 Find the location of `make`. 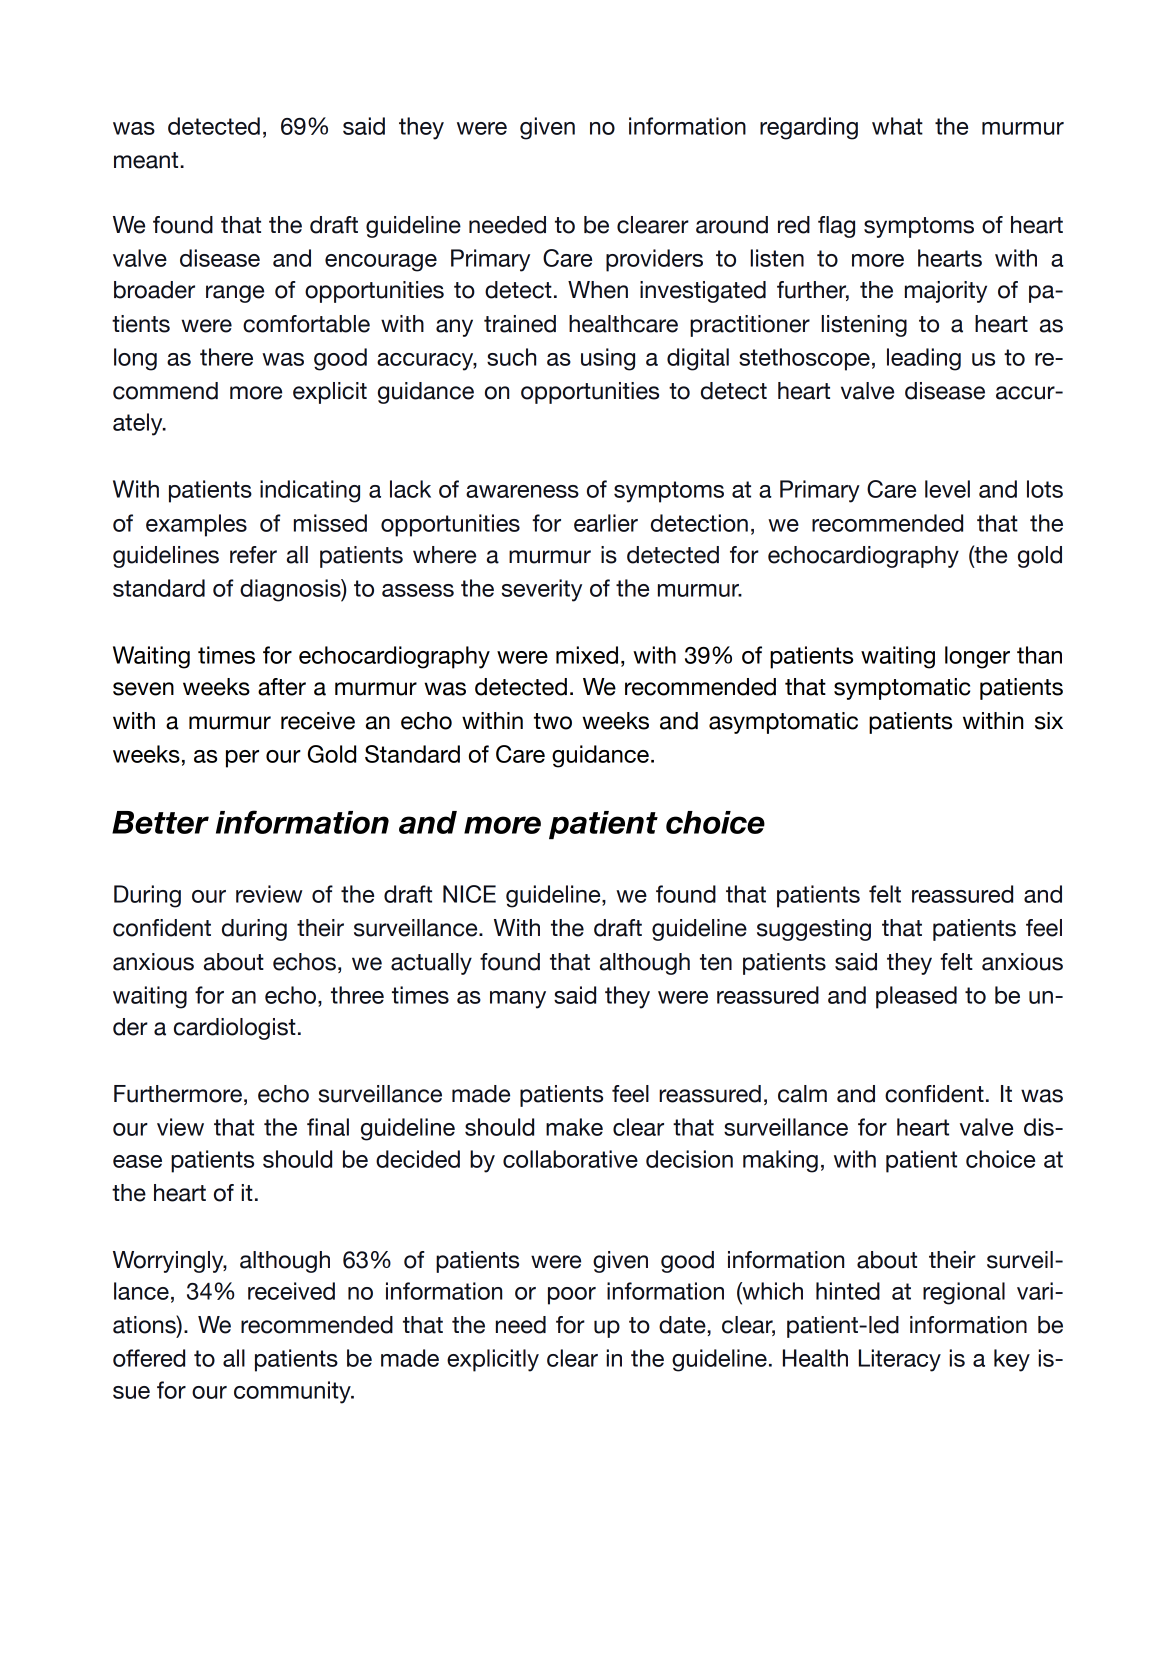

make is located at coordinates (574, 1127).
